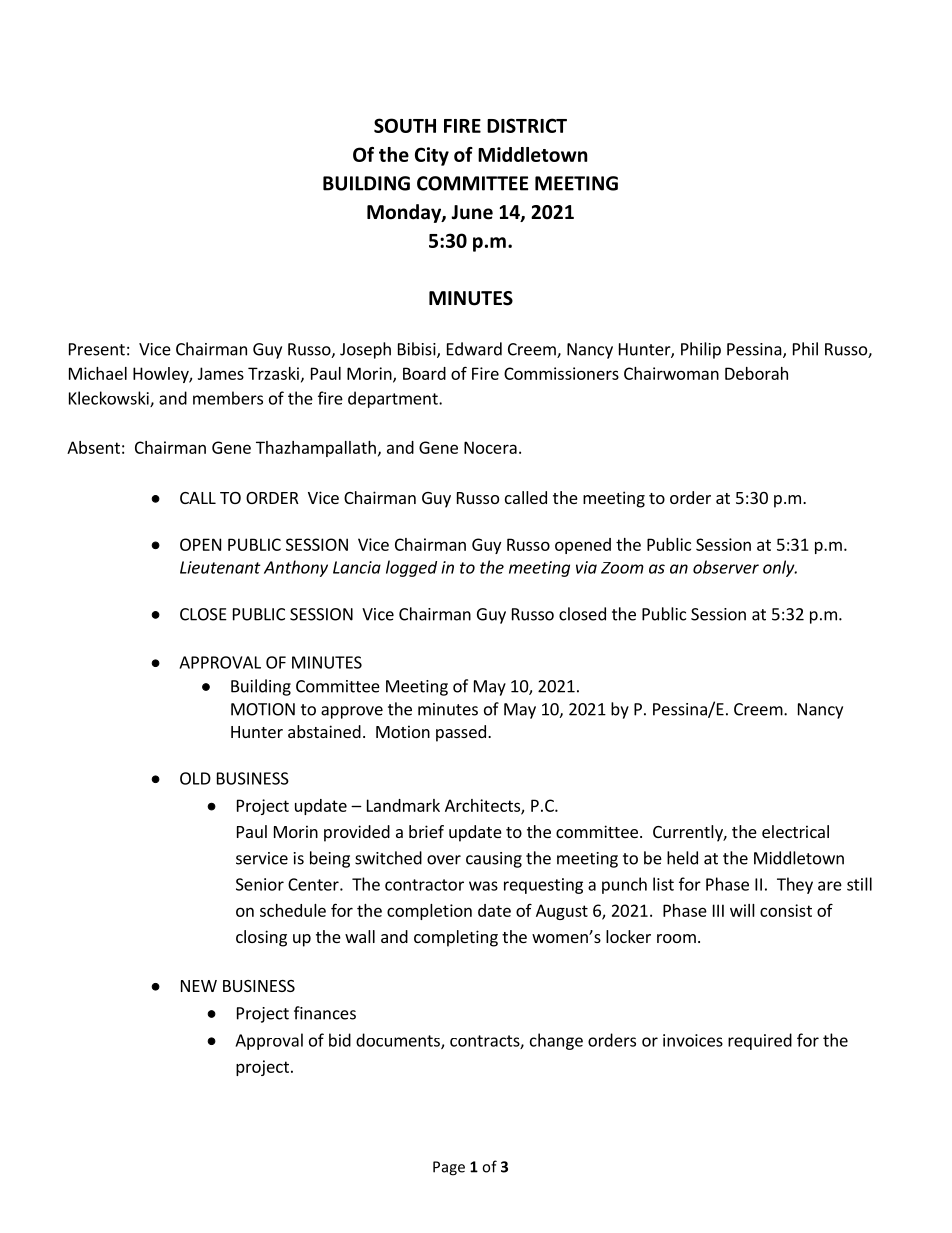 The image size is (952, 1233). Describe the element at coordinates (228, 398) in the image. I see `members` at that location.
